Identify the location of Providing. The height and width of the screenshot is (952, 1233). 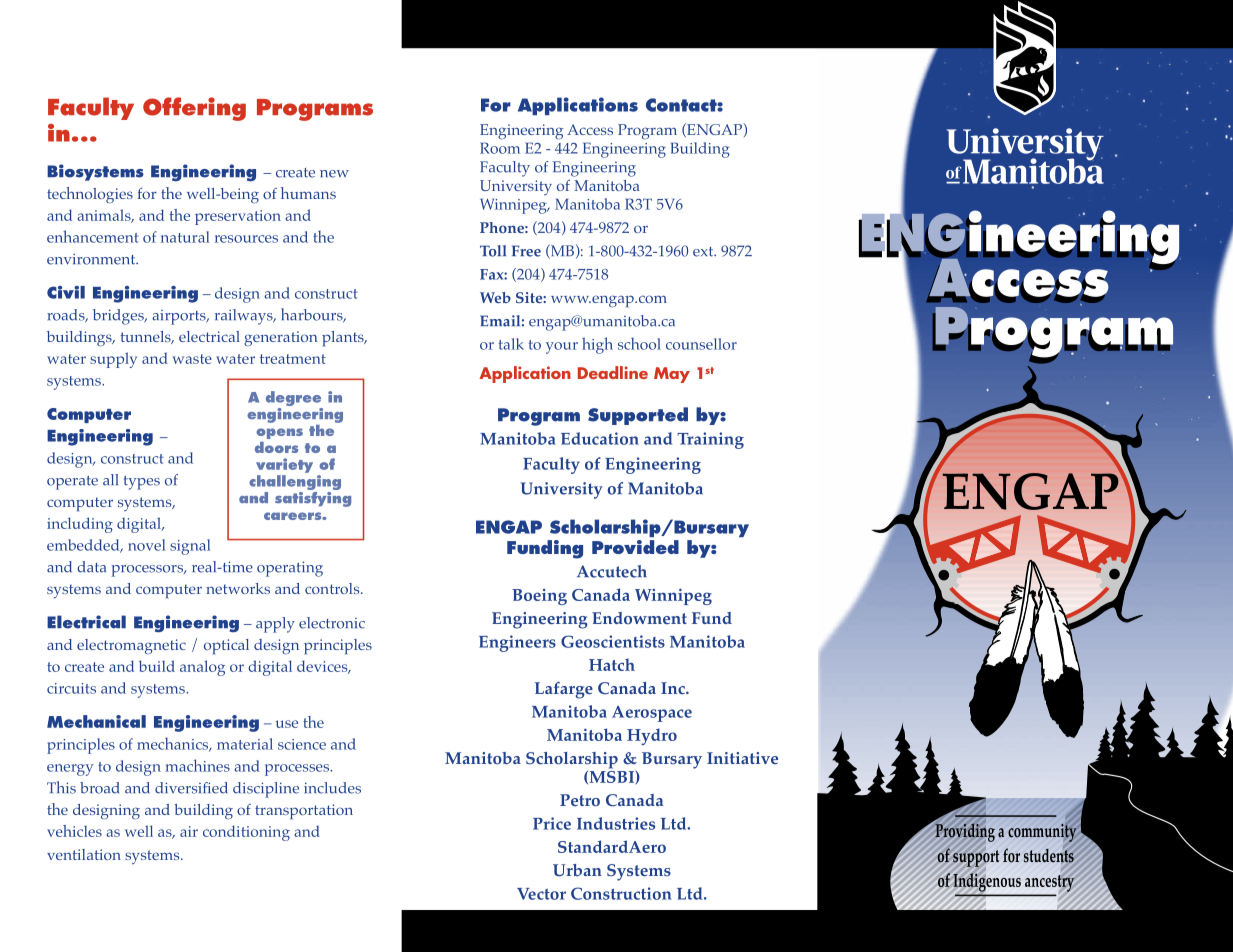
(965, 832).
